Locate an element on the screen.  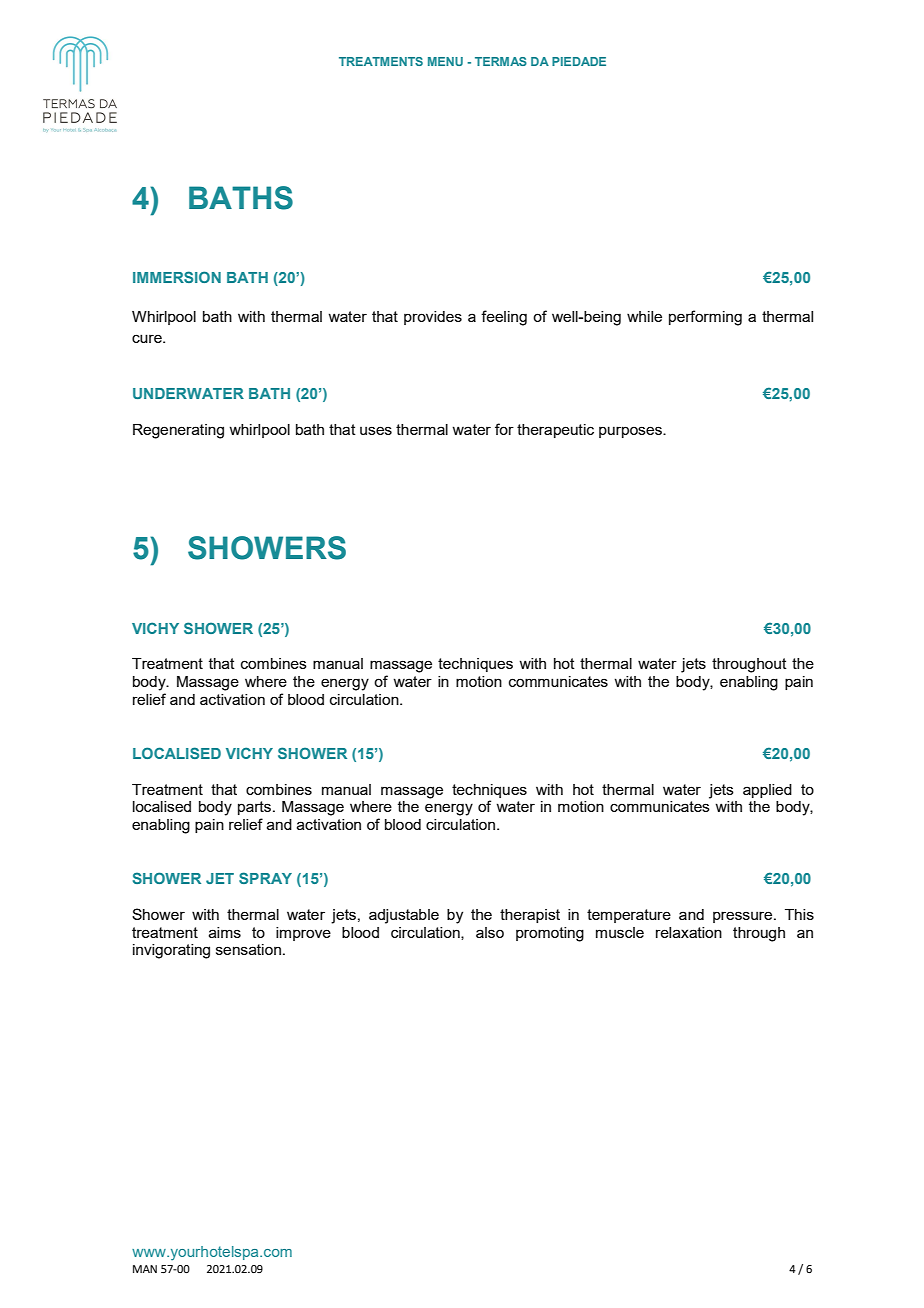
aims is located at coordinates (225, 932).
